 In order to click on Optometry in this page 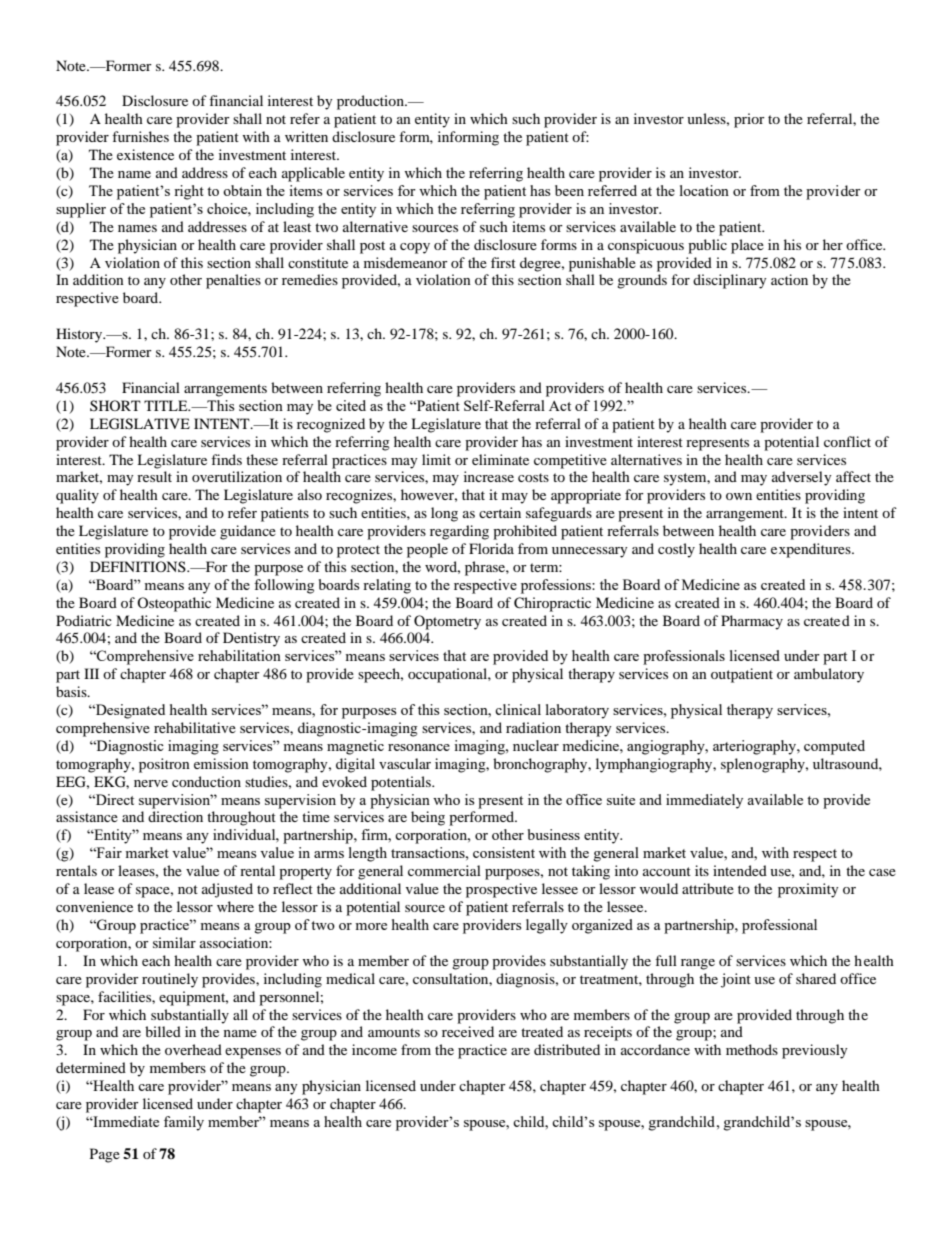, I will do `click(447, 622)`.
